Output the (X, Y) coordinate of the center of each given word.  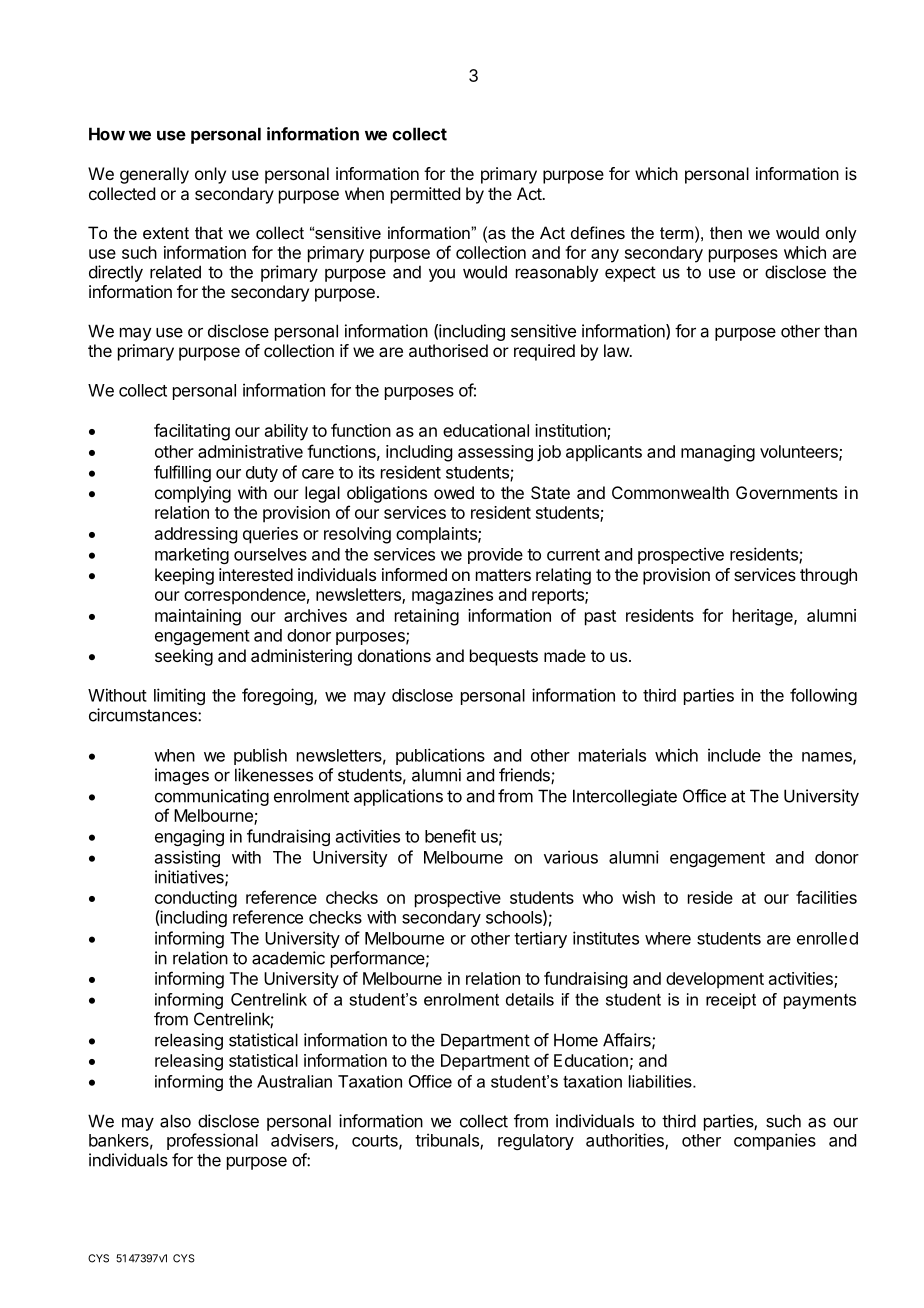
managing (718, 453)
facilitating (192, 432)
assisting (187, 858)
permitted (425, 195)
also (175, 1121)
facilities (826, 897)
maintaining (198, 617)
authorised (448, 350)
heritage (764, 617)
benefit (450, 836)
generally (154, 175)
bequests (504, 657)
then (726, 232)
